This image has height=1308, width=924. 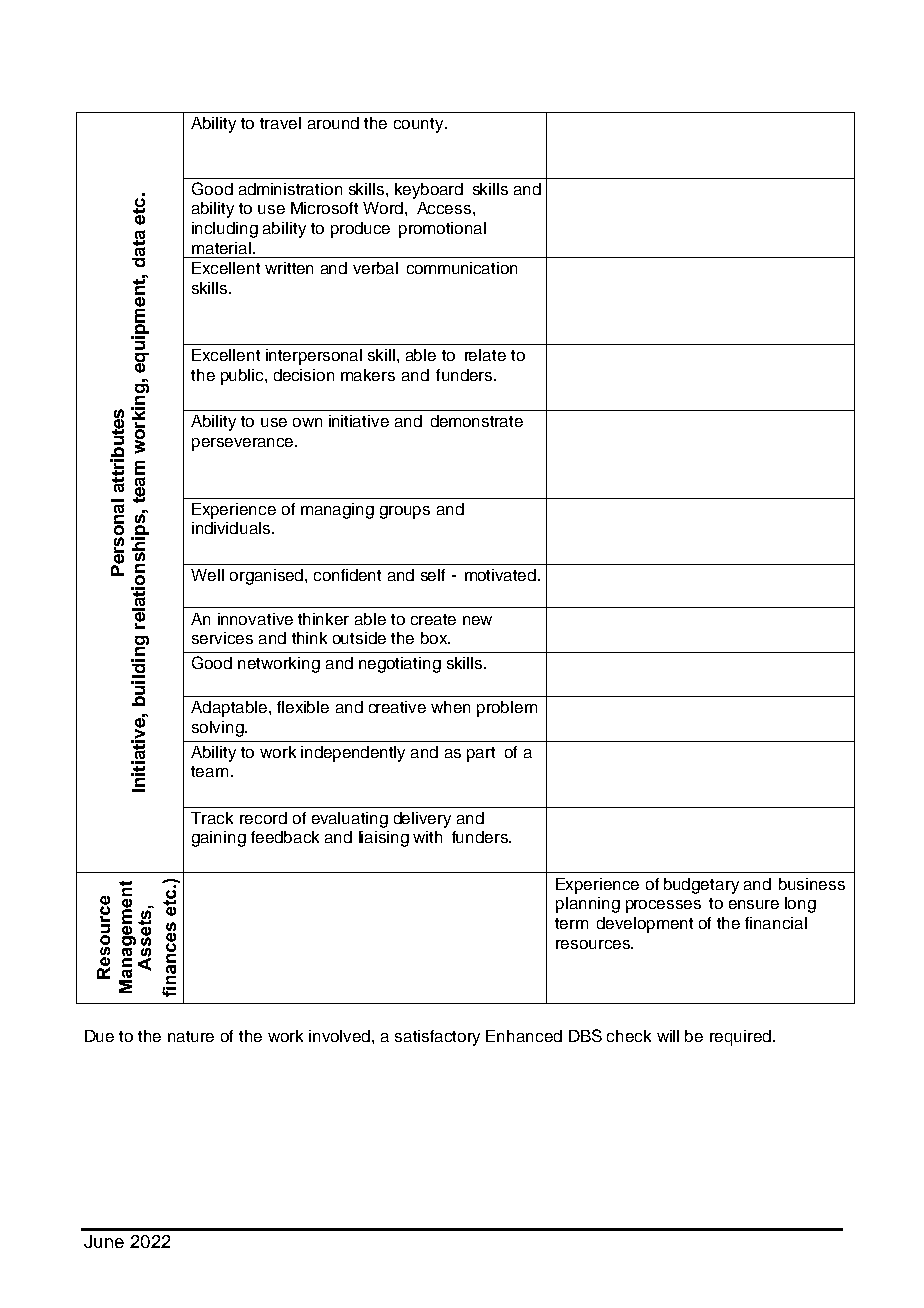 I want to click on county, so click(x=420, y=125).
